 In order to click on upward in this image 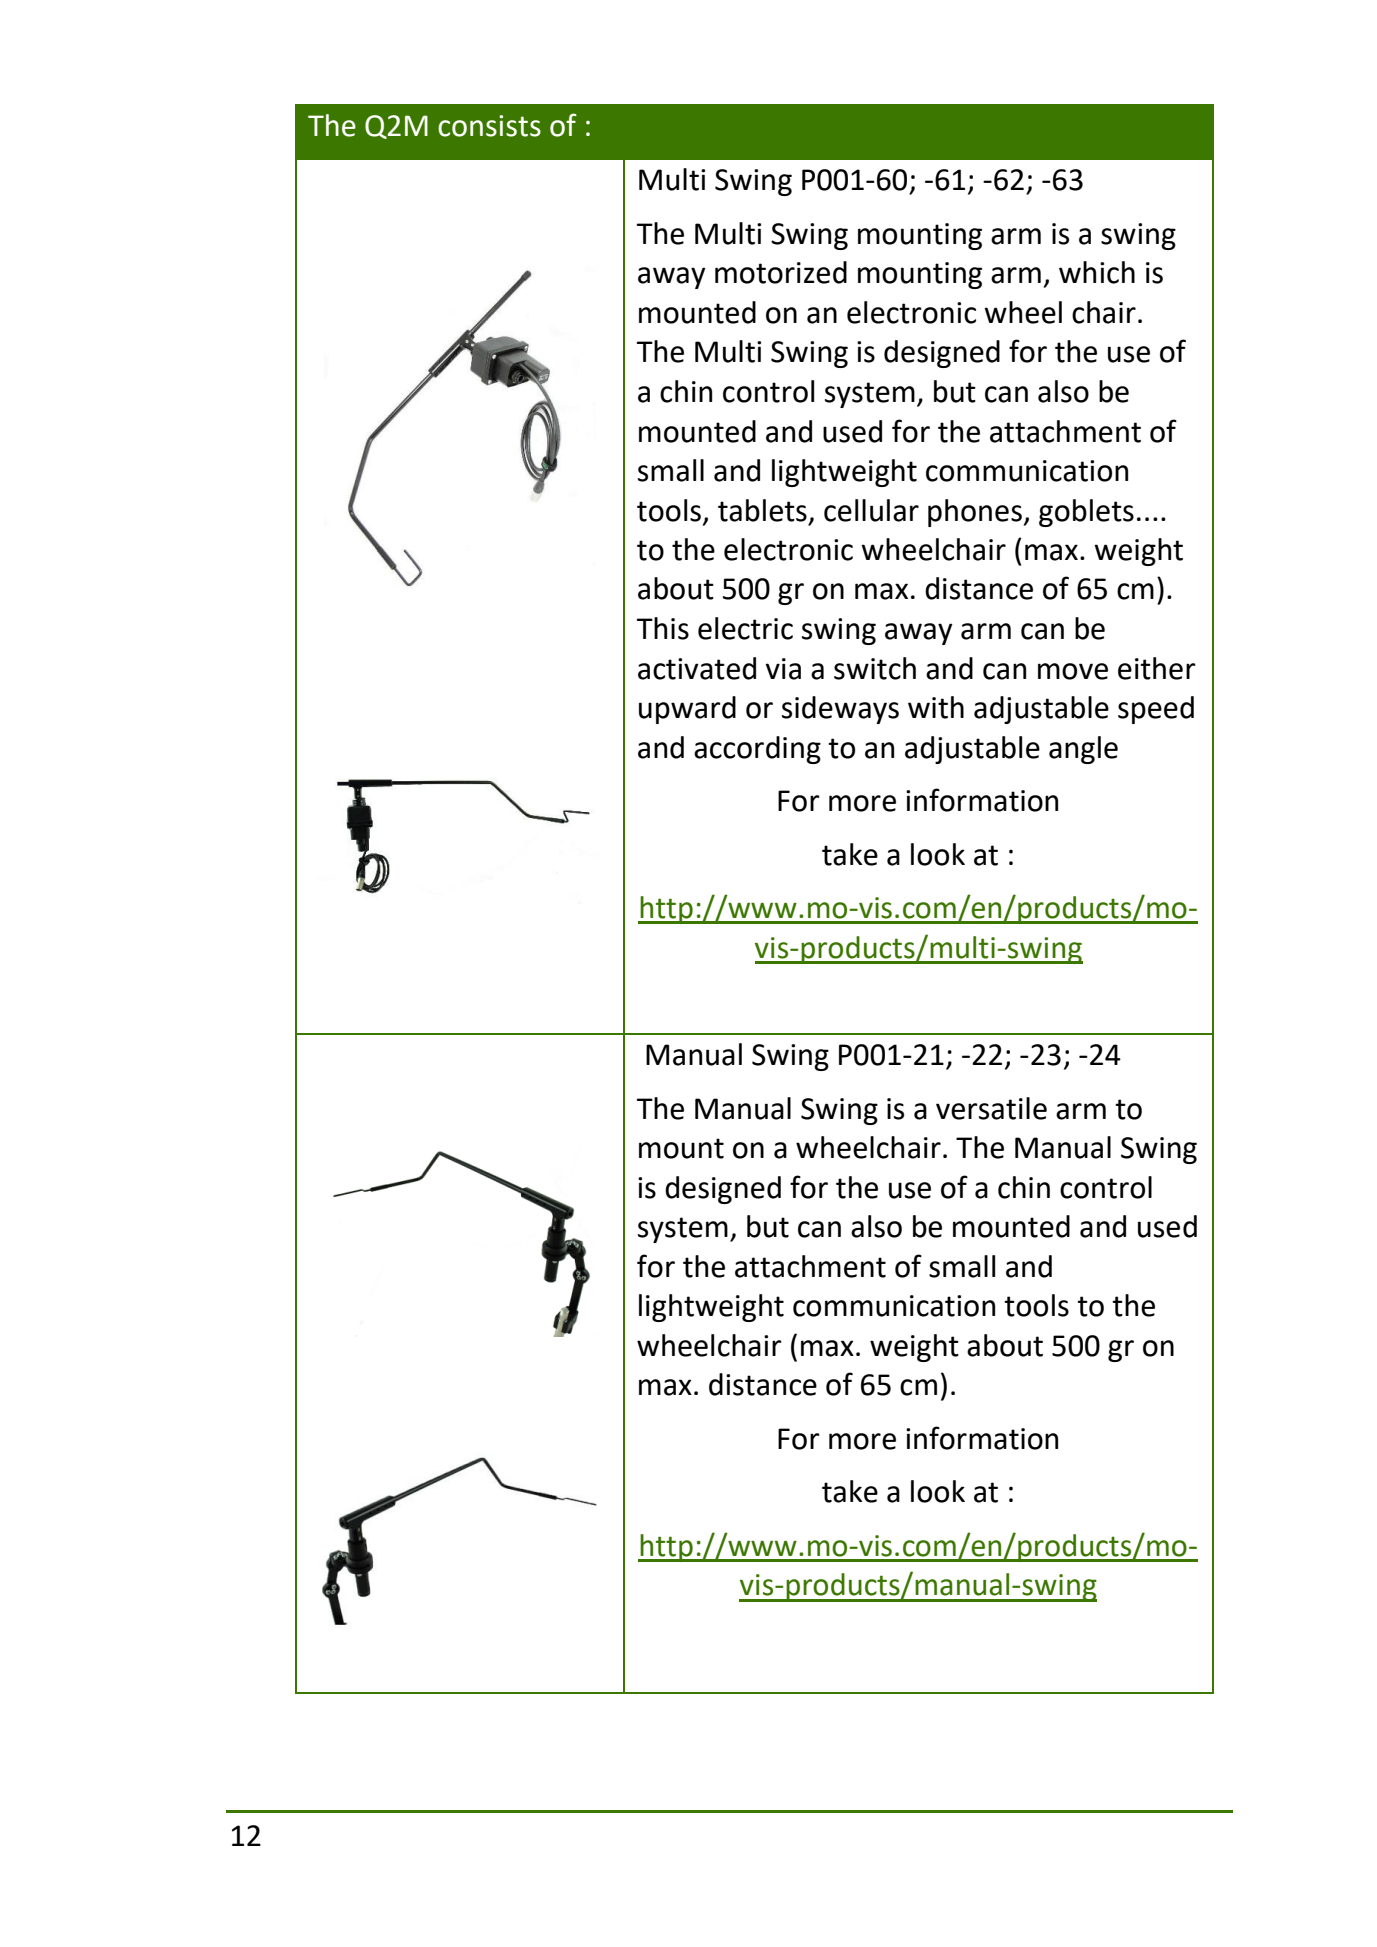, I will do `click(687, 710)`.
